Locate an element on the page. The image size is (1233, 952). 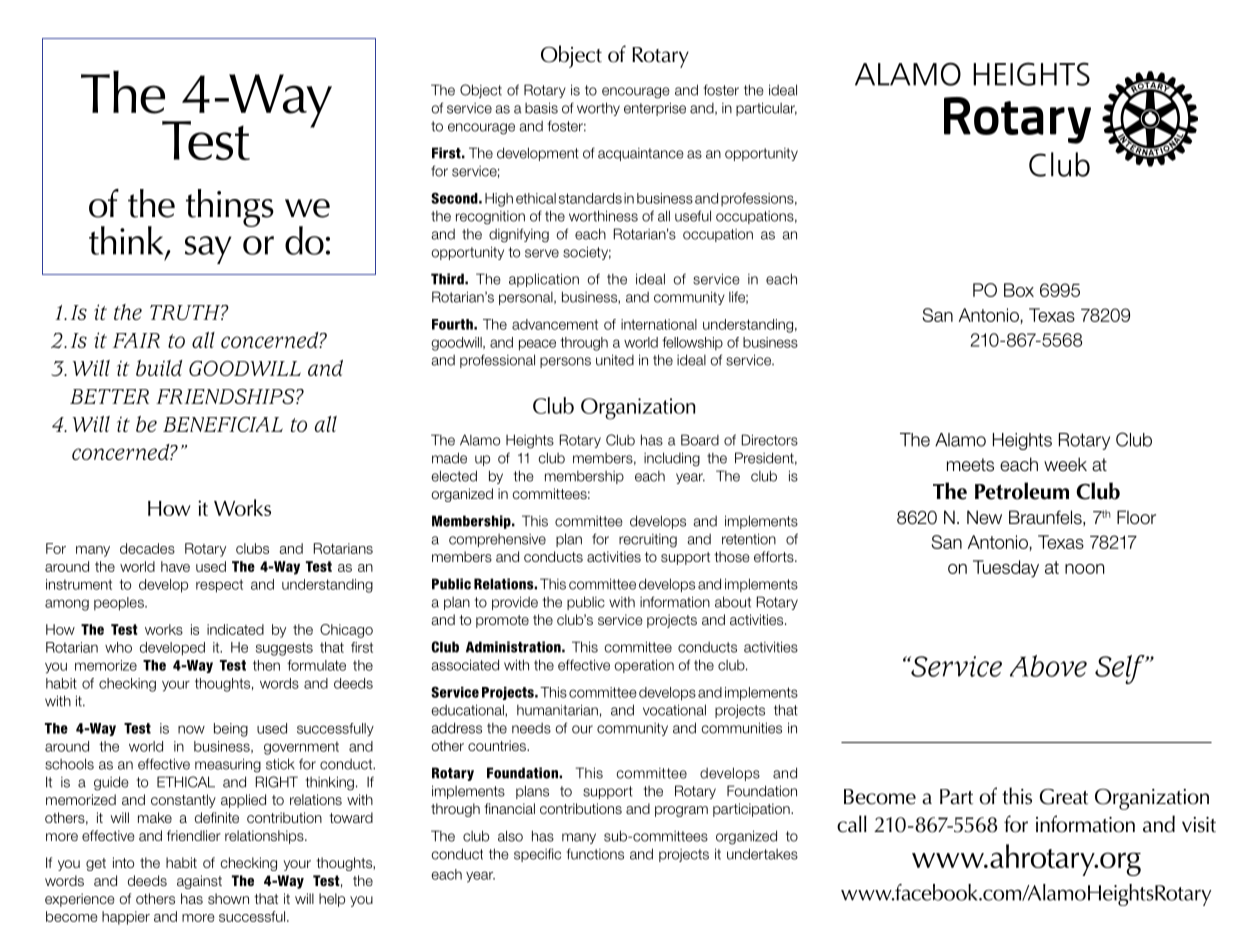
Above is located at coordinates (1048, 666).
